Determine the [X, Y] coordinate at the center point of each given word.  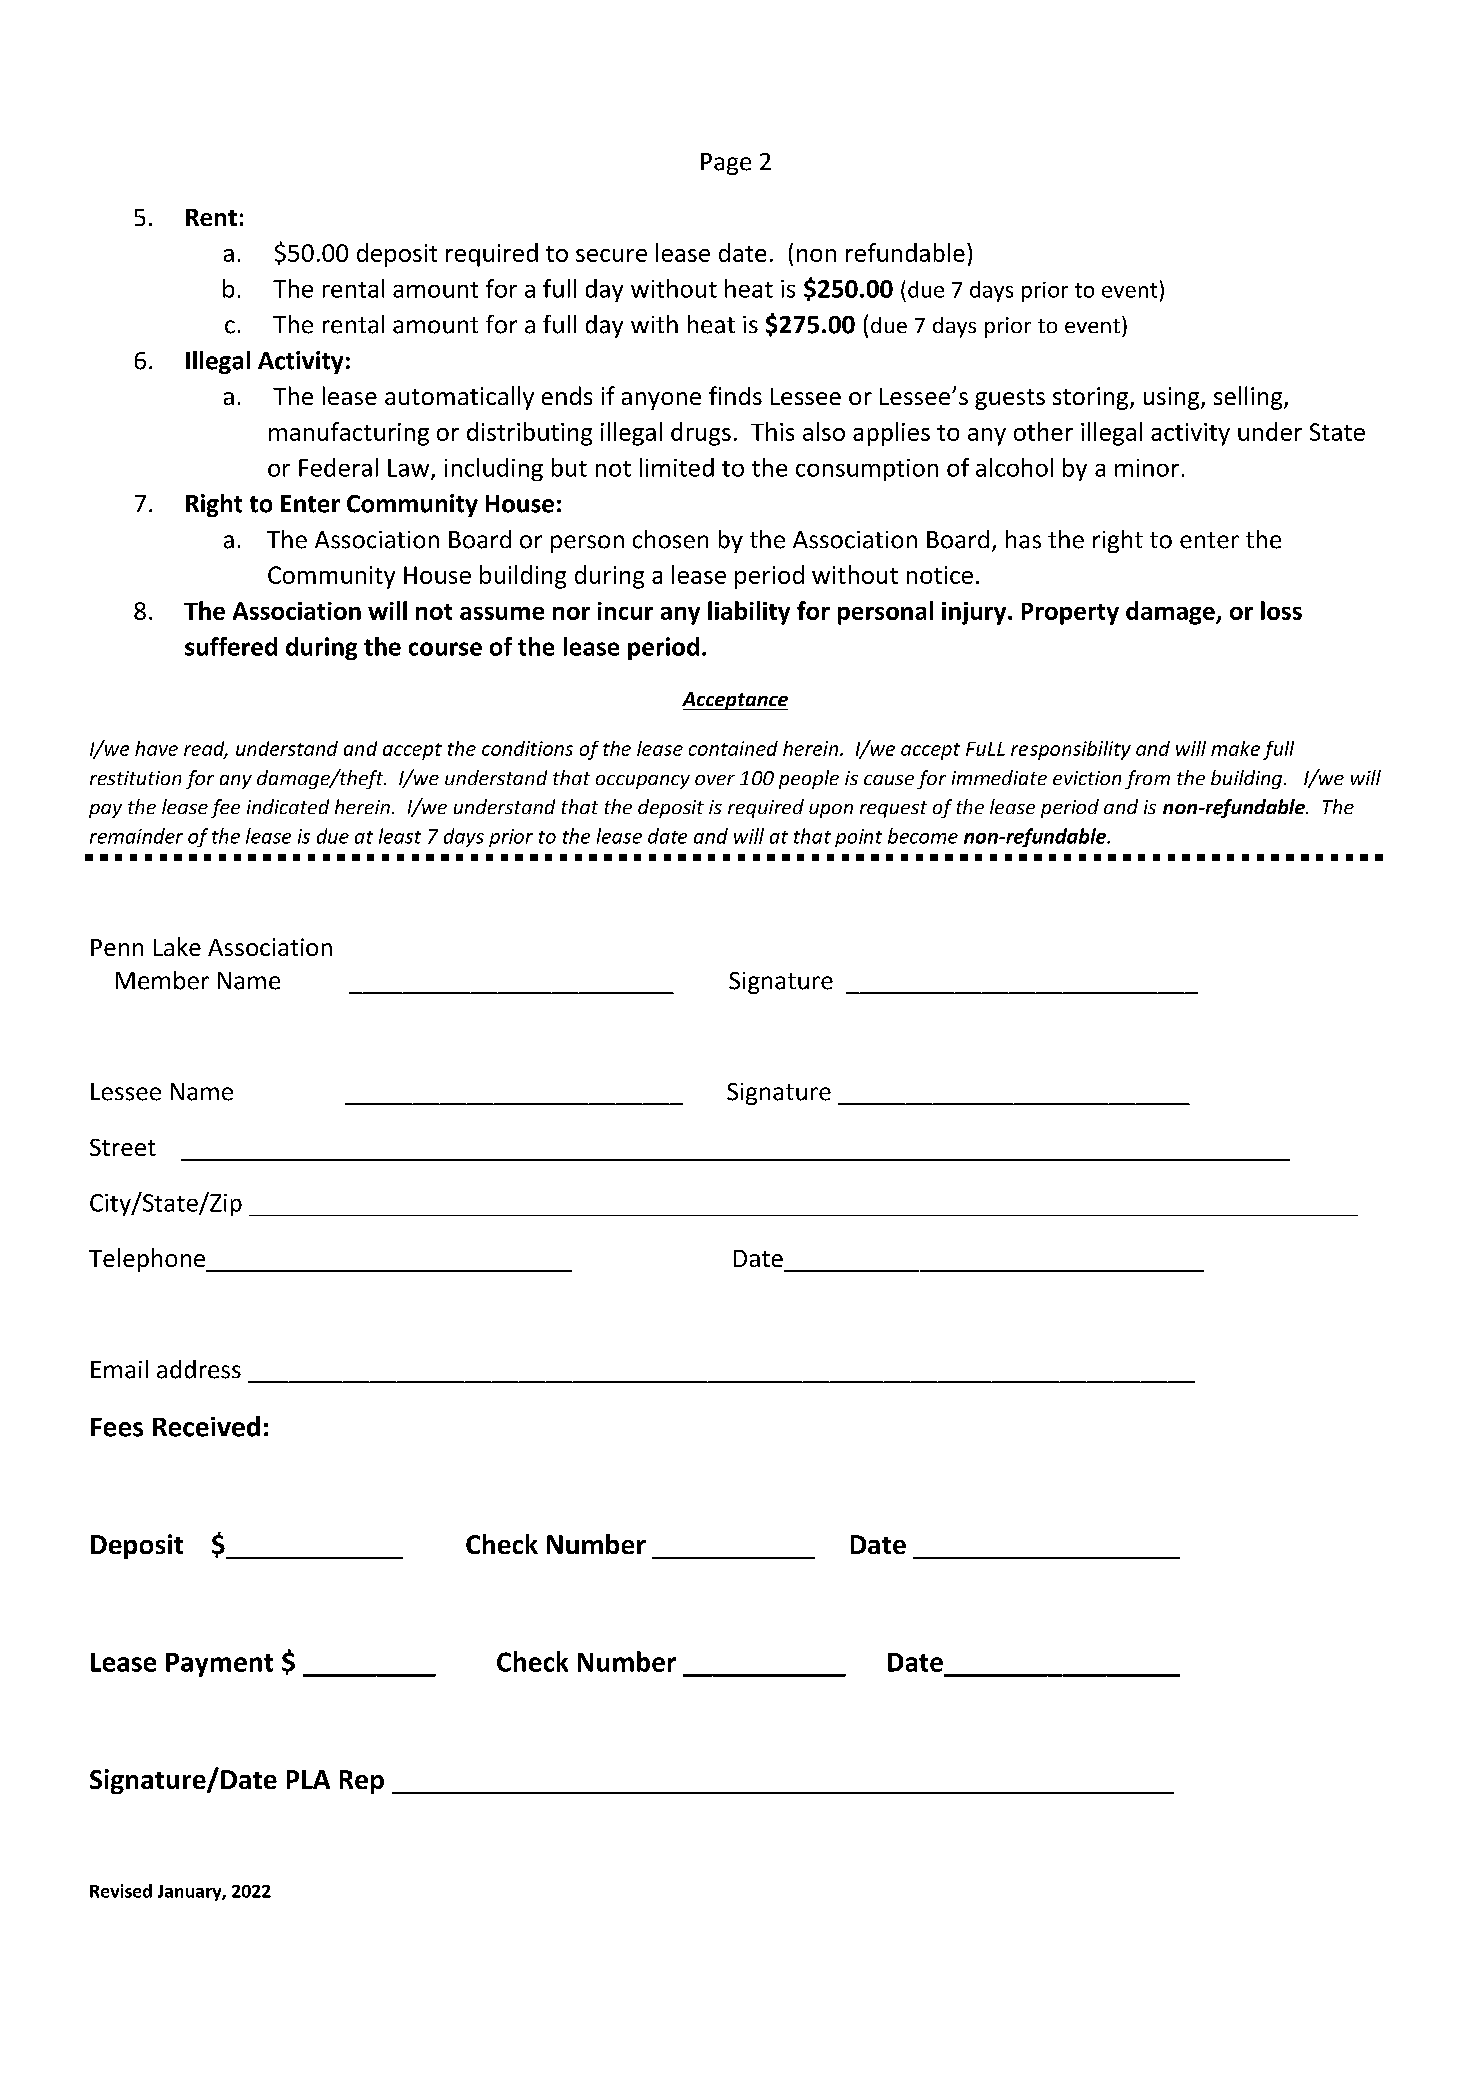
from [1147, 779]
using [1173, 398]
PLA [308, 1779]
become [923, 836]
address [199, 1369]
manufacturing [349, 434]
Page [726, 164]
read [205, 749]
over [715, 780]
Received [206, 1426]
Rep [362, 1782]
